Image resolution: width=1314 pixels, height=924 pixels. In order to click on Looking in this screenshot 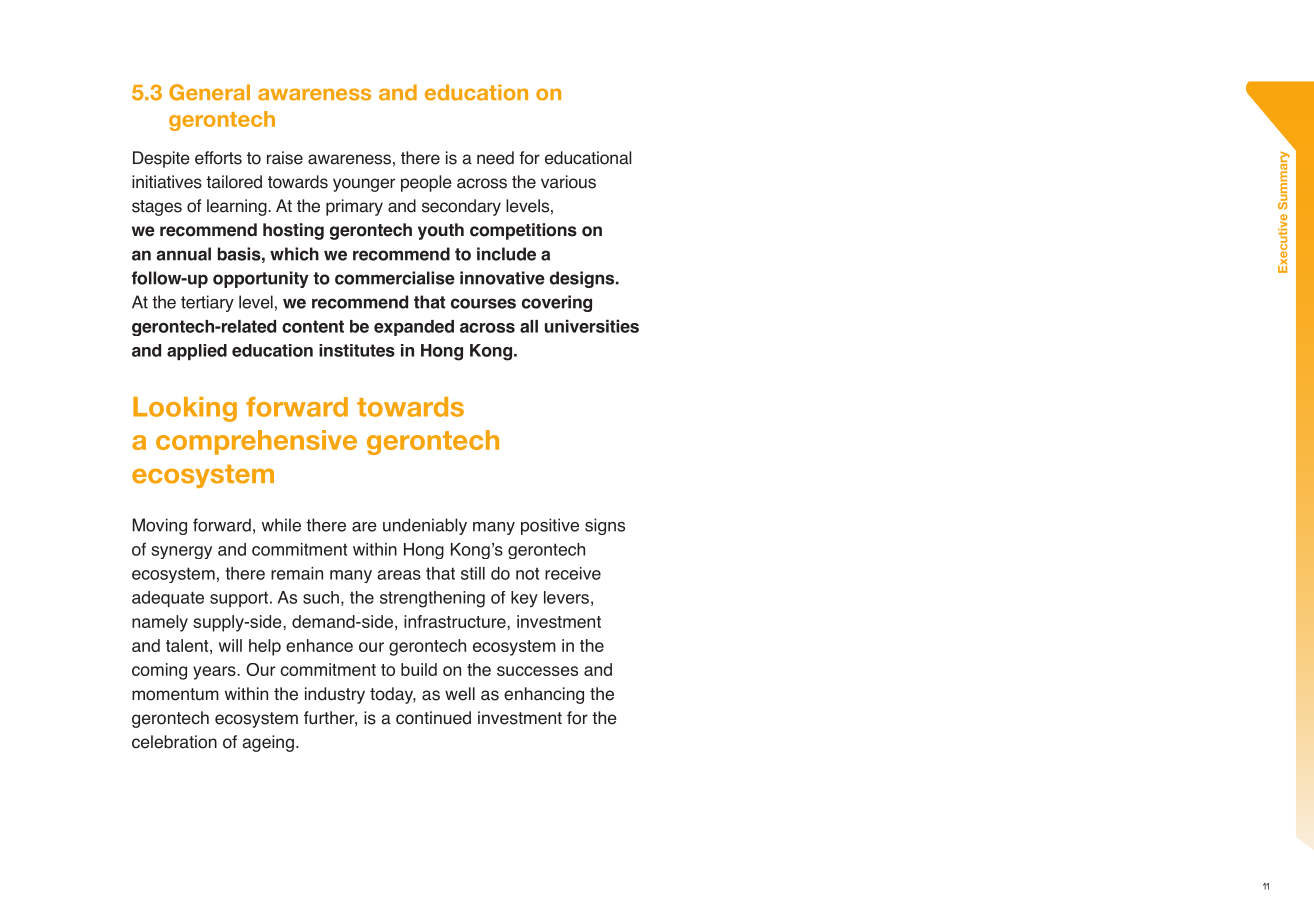, I will do `click(185, 409)`.
